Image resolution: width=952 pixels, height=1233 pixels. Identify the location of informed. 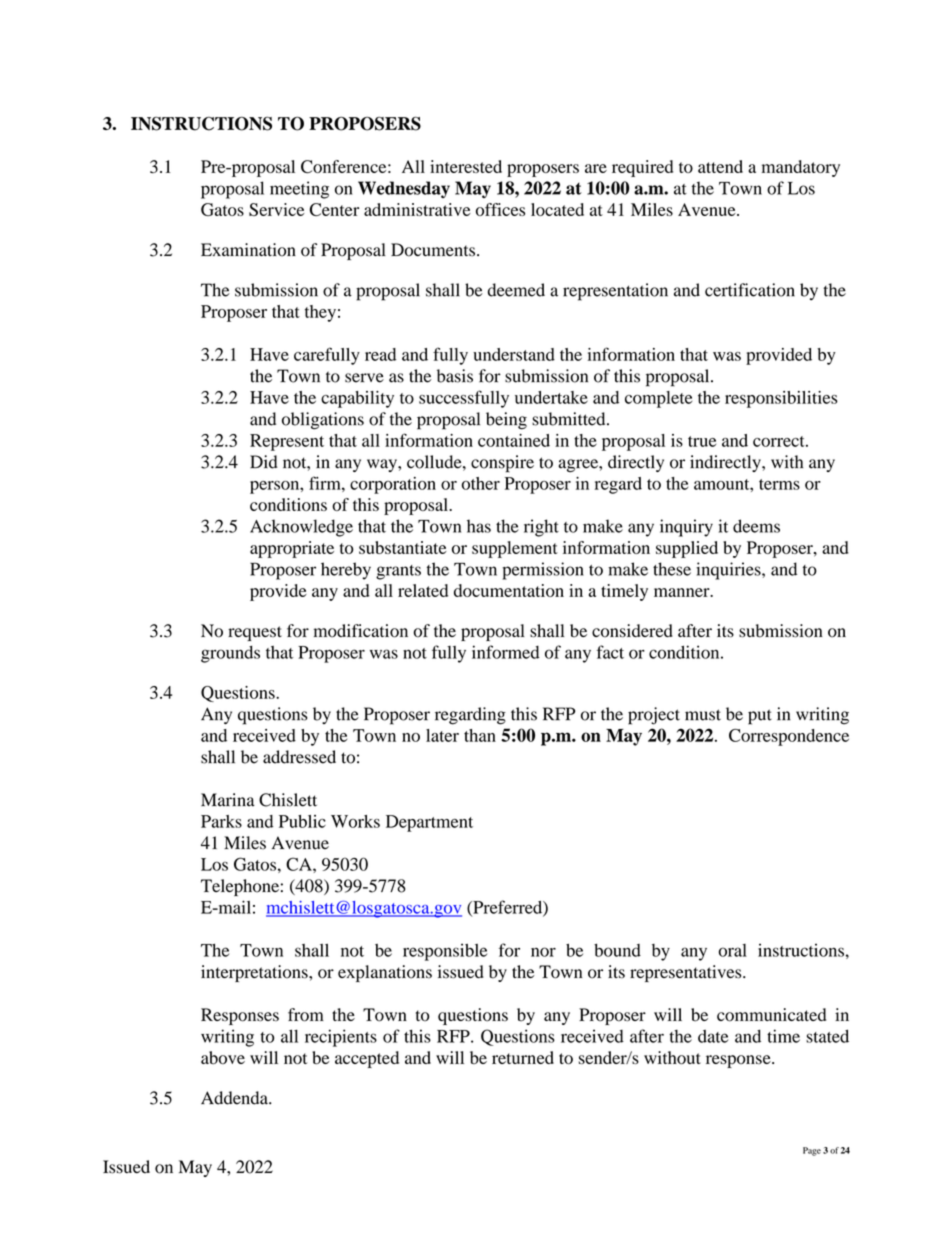
(506, 652).
